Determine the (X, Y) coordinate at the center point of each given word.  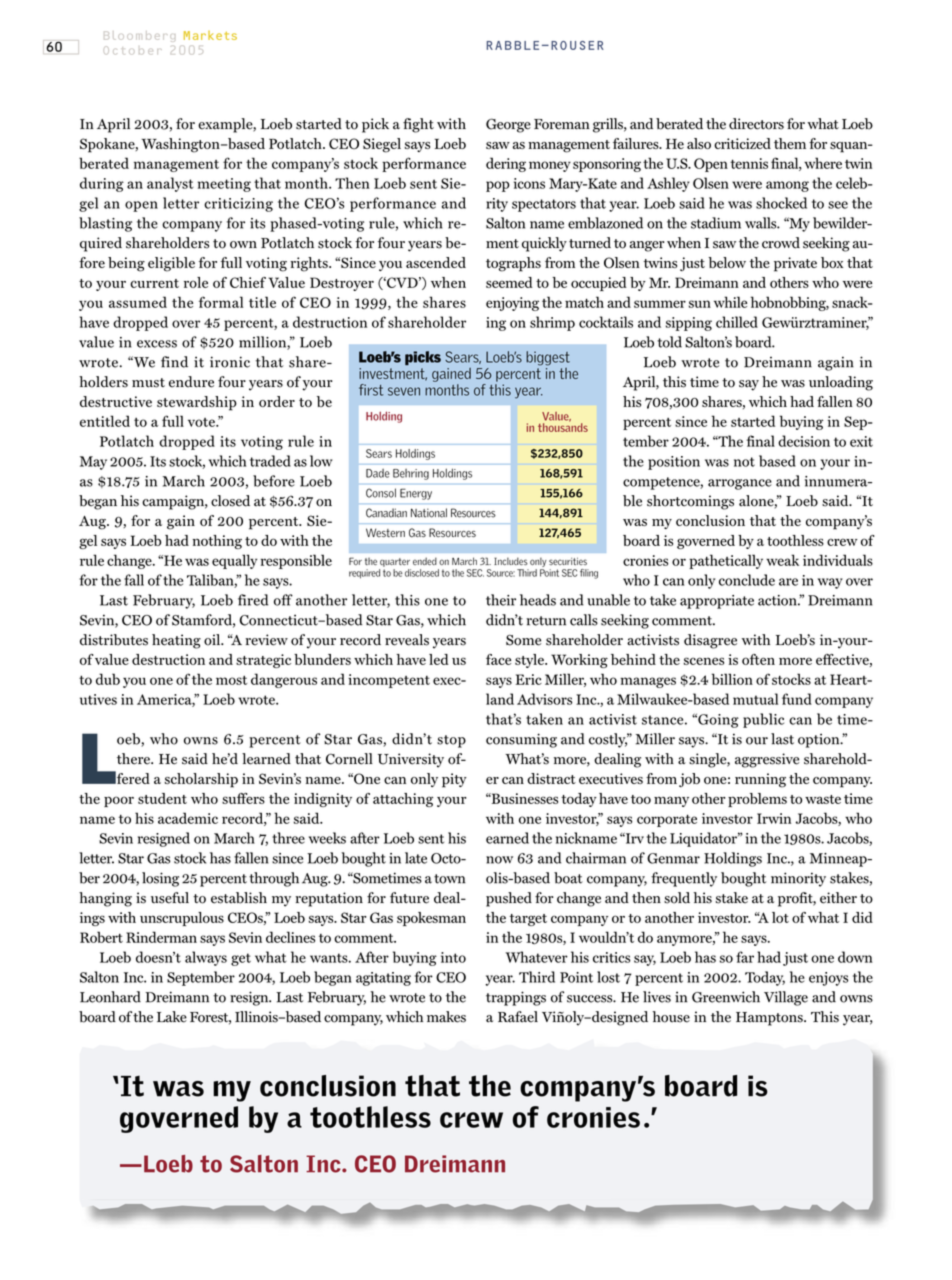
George (508, 125)
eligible (171, 264)
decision (804, 441)
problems (757, 800)
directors (756, 124)
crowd (781, 243)
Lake (172, 1017)
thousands (563, 426)
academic (188, 818)
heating (176, 641)
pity (454, 780)
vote (202, 422)
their (501, 600)
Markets (210, 35)
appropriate (717, 602)
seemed (509, 282)
